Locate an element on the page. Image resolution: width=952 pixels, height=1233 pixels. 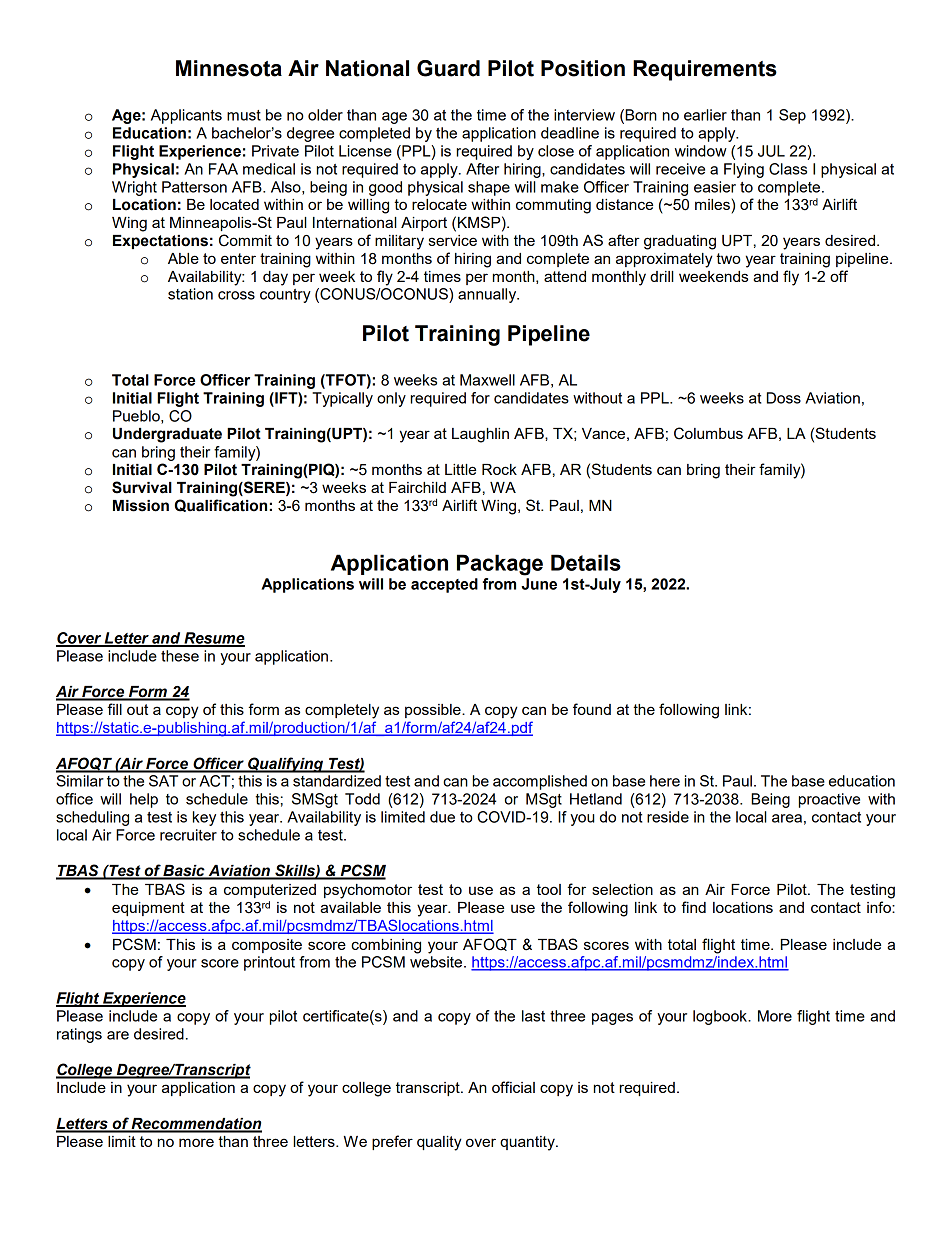
accepted is located at coordinates (444, 585).
